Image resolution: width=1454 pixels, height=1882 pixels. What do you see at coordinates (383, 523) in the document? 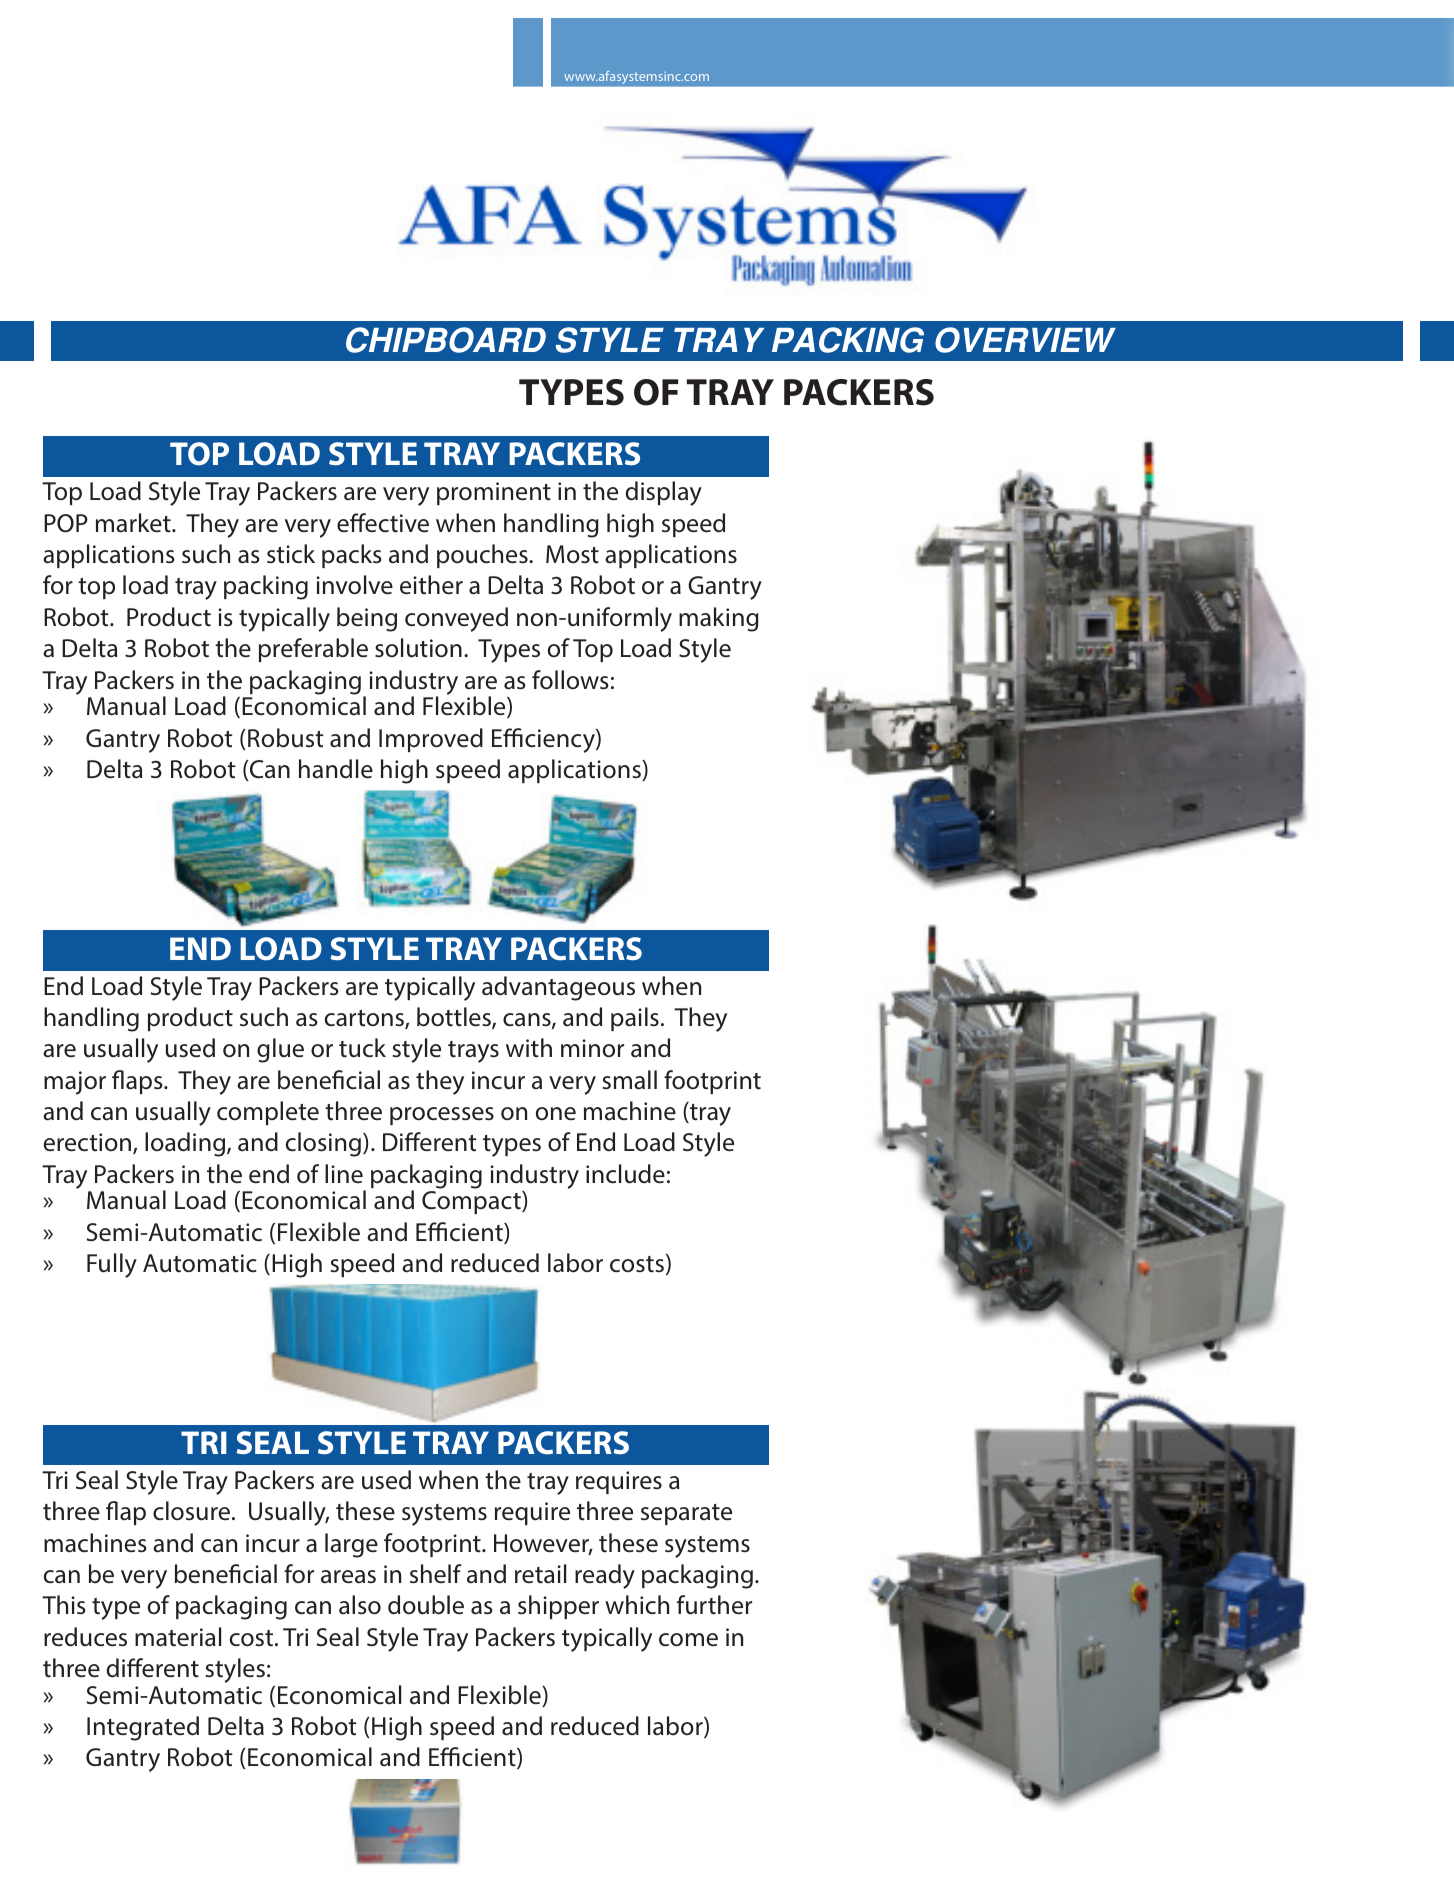
I see `effective` at bounding box center [383, 523].
